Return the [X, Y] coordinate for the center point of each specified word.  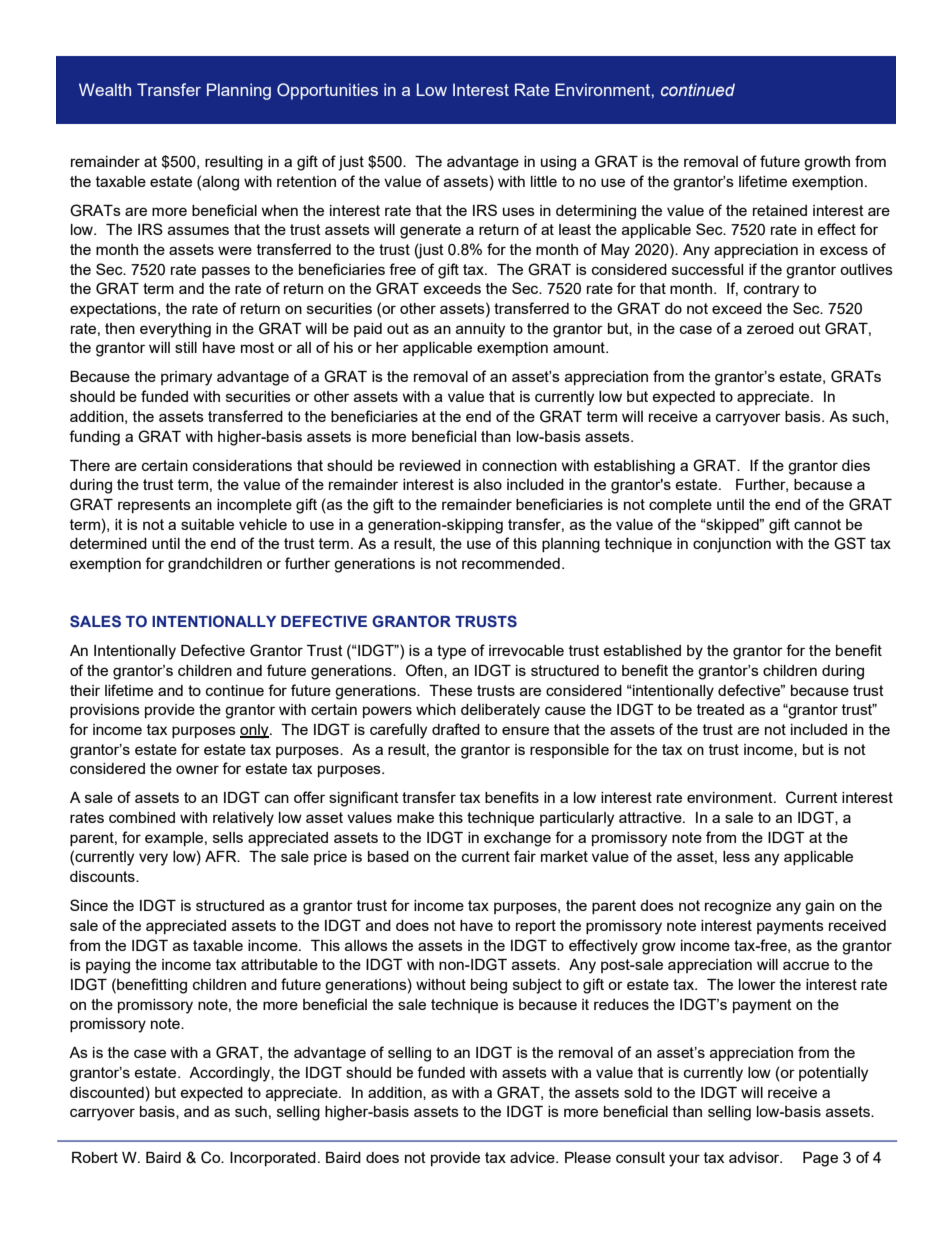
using [558, 163]
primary [186, 378]
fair [525, 856]
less [736, 856]
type [451, 652]
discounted [107, 1092]
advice [533, 1157]
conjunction [732, 545]
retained [780, 210]
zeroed [770, 328]
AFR [222, 856]
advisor [755, 1157]
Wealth [105, 89]
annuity [480, 330]
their [85, 690]
